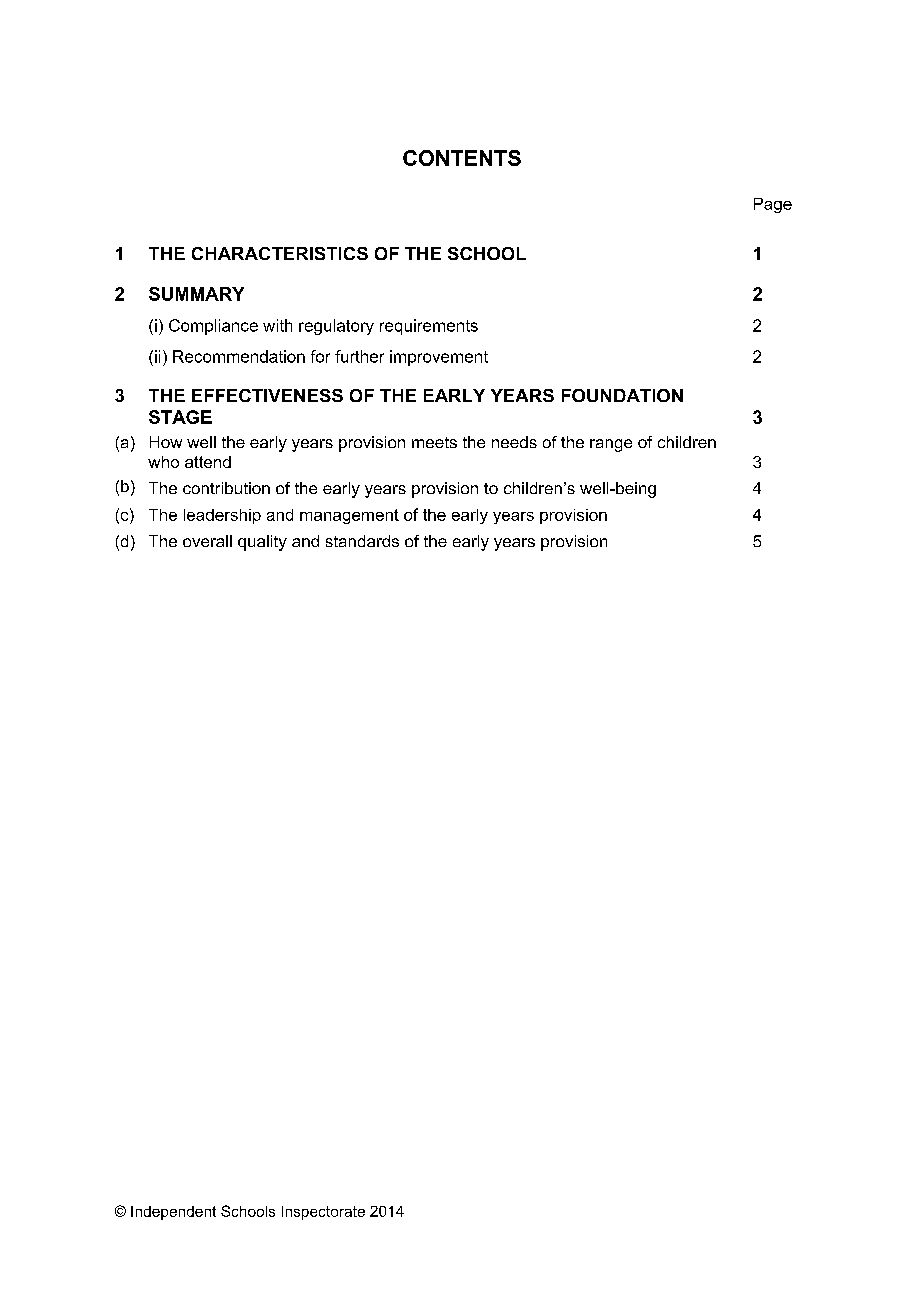 The height and width of the screenshot is (1308, 924). Describe the element at coordinates (611, 445) in the screenshot. I see `range` at that location.
